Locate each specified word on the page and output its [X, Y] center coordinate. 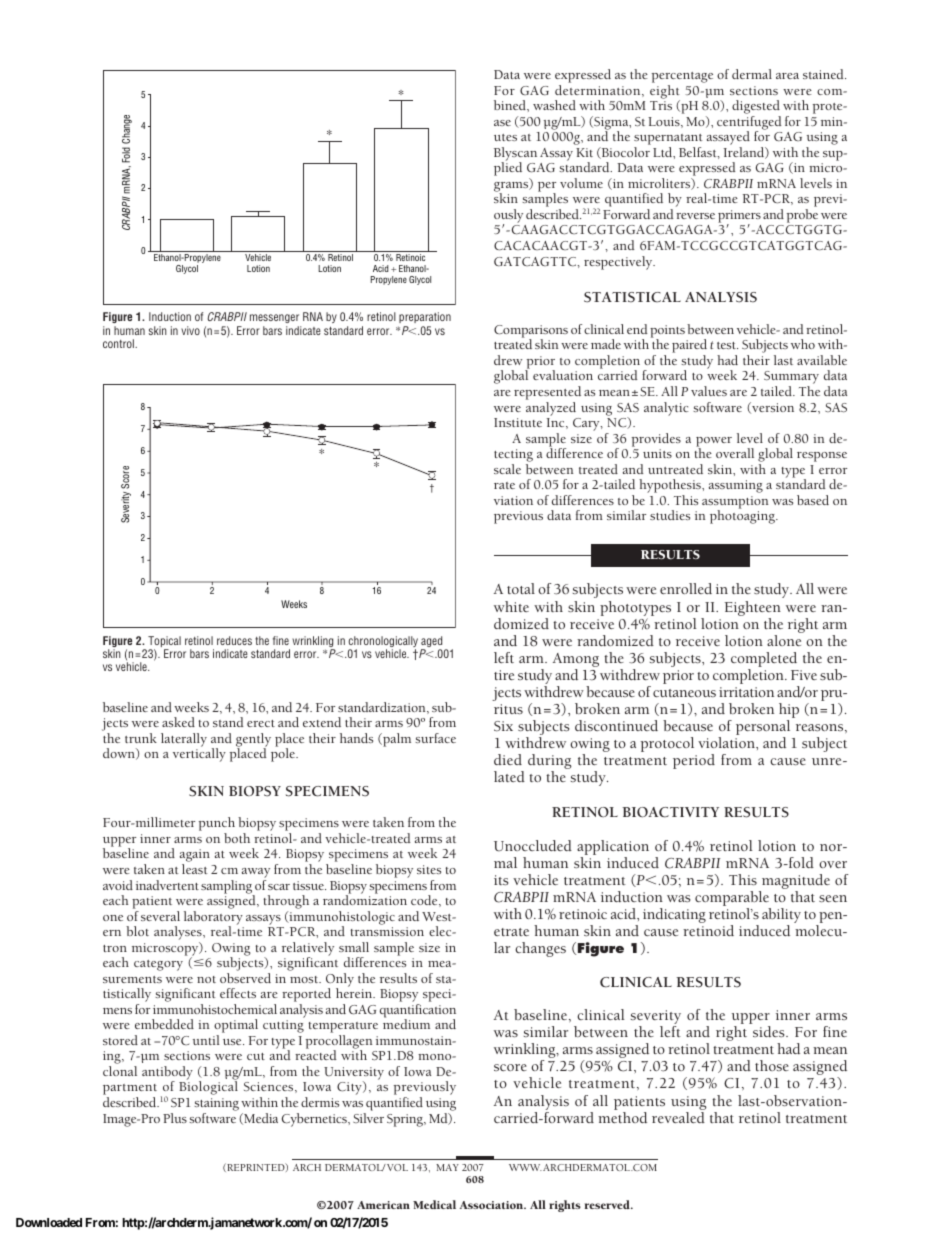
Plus [175, 1118]
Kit [584, 152]
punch [217, 825]
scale [507, 469]
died [508, 759]
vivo [190, 330]
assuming [736, 486]
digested [756, 108]
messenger [275, 320]
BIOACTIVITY [670, 812]
